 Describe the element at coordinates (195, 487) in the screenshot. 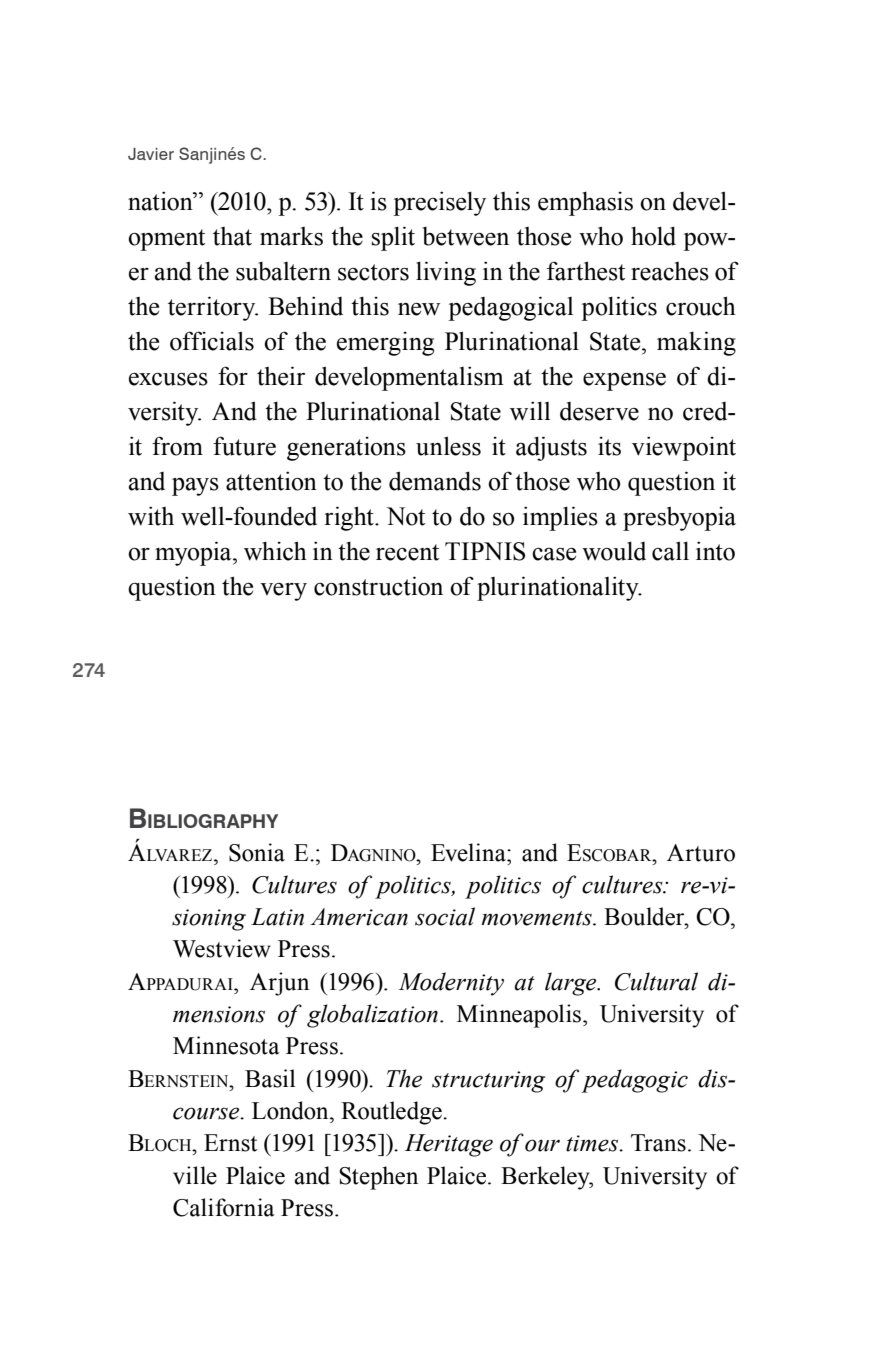

I see `pays` at that location.
